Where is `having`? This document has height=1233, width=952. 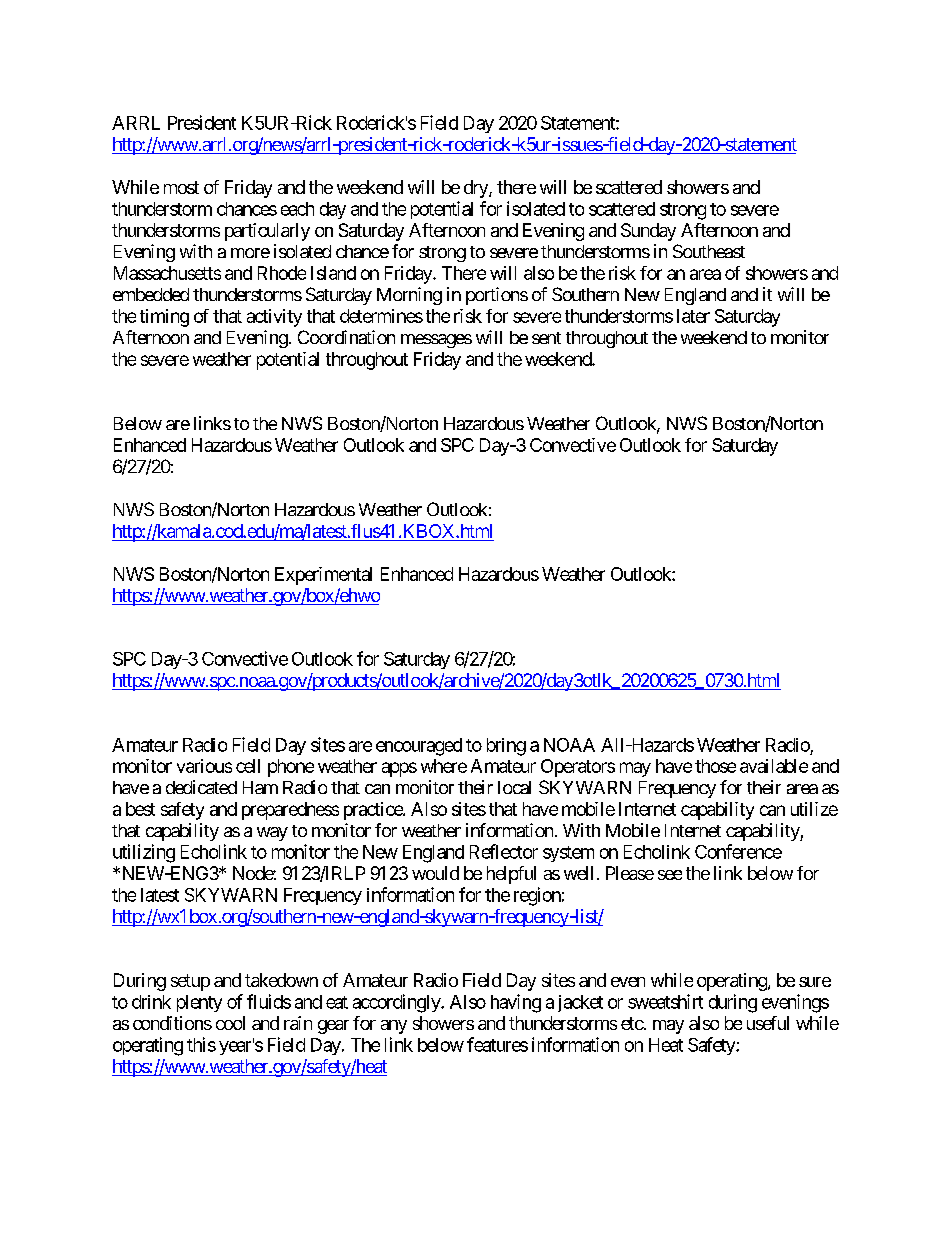
having is located at coordinates (516, 1003).
